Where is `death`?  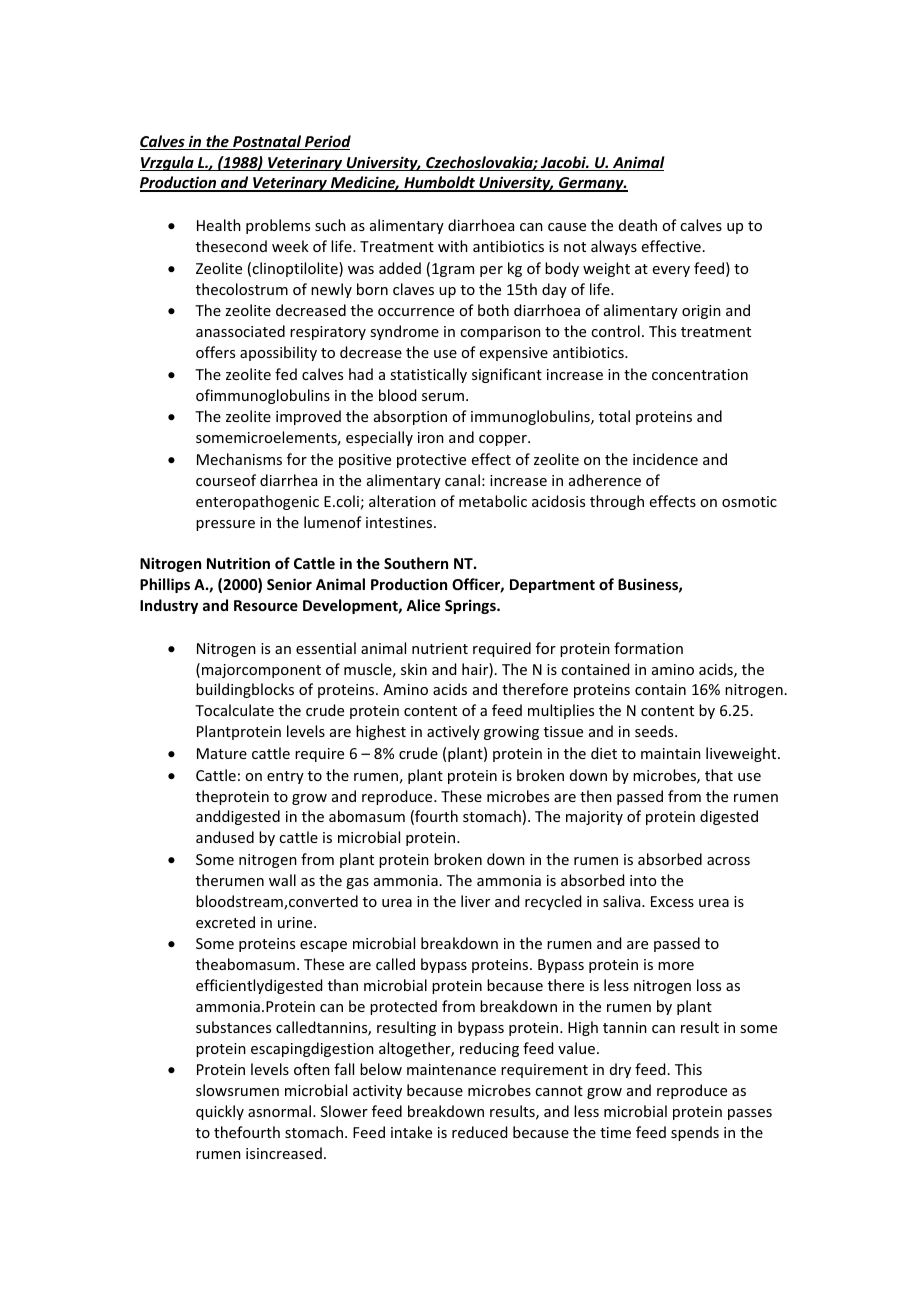
death is located at coordinates (638, 225).
